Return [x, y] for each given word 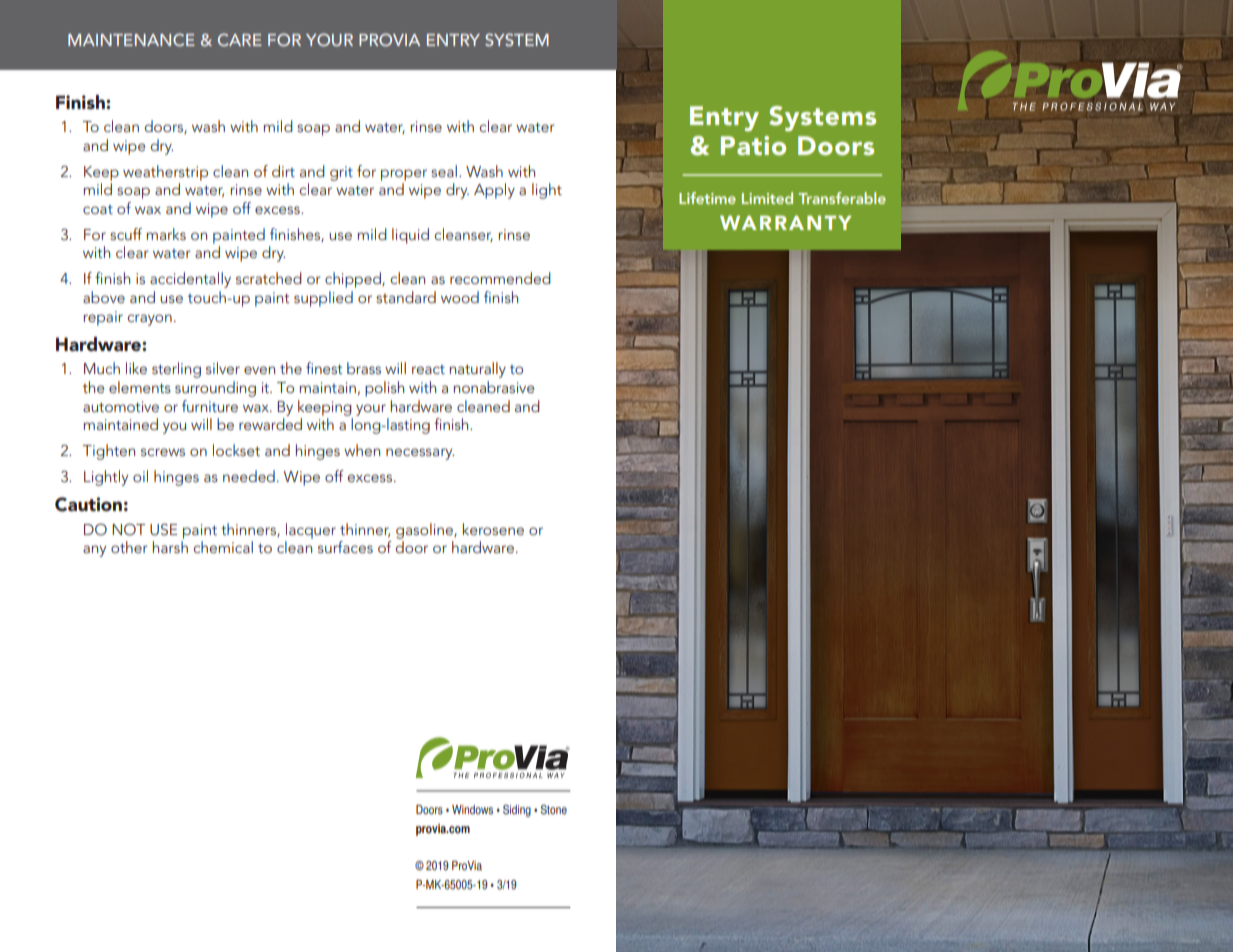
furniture [210, 406]
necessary [420, 454]
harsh [170, 547]
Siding [517, 811]
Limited [767, 198]
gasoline [425, 531]
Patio [753, 145]
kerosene [493, 529]
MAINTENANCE [131, 39]
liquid [410, 236]
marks [166, 234]
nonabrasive [493, 387]
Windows [472, 810]
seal [444, 171]
